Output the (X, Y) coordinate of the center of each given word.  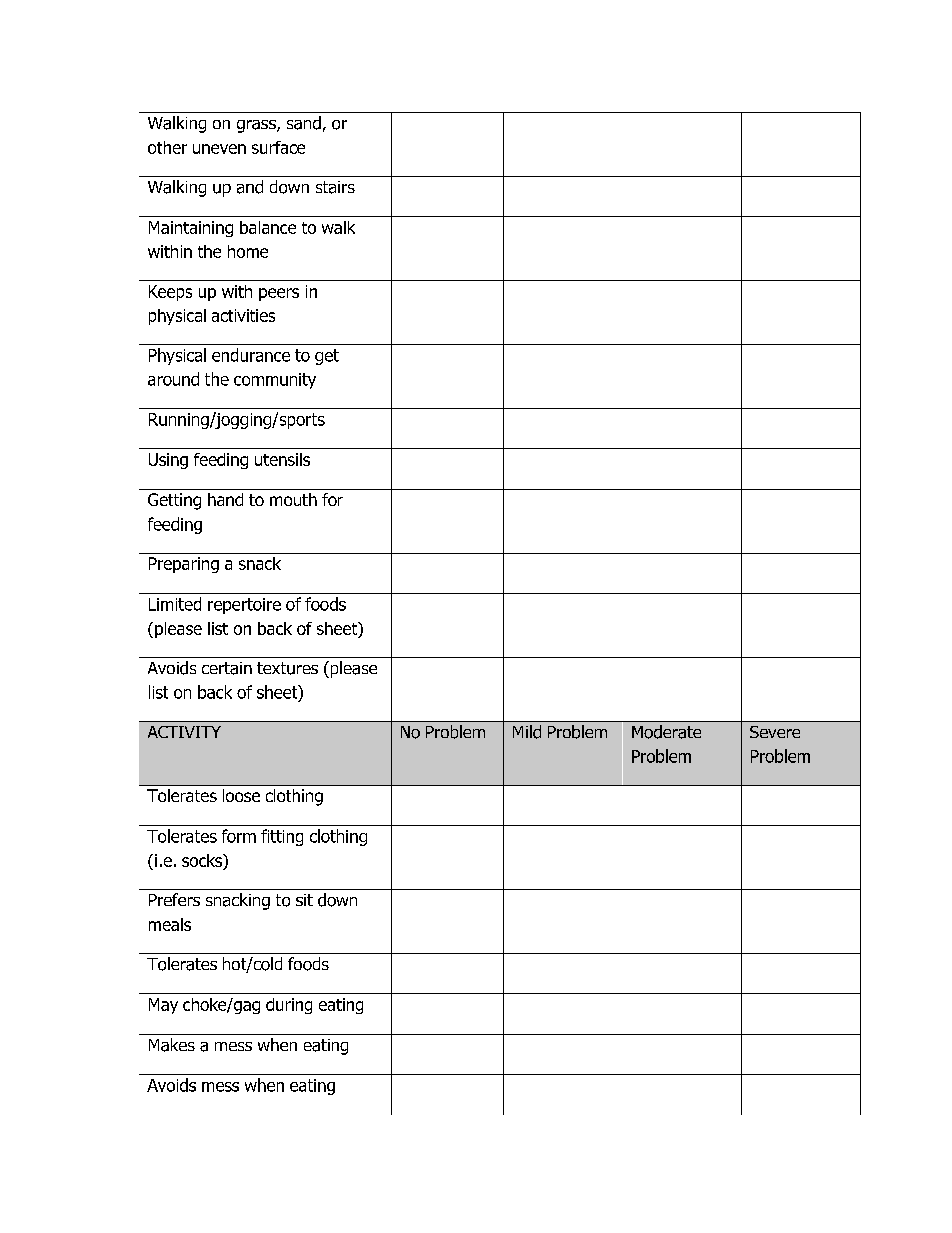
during (289, 1006)
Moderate (666, 732)
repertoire (244, 606)
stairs (335, 187)
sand (304, 123)
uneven (219, 149)
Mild (527, 732)
